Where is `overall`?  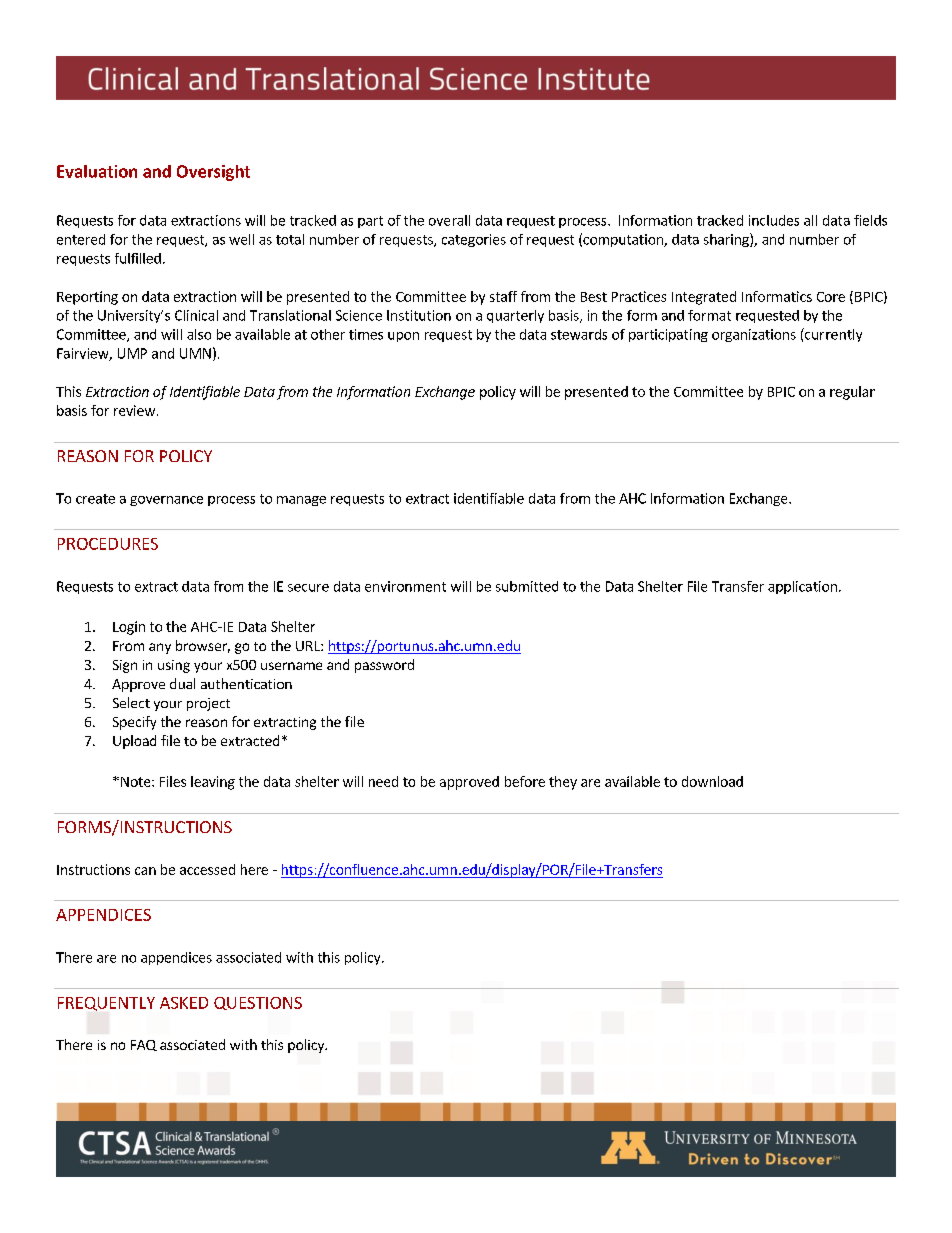 overall is located at coordinates (449, 220).
